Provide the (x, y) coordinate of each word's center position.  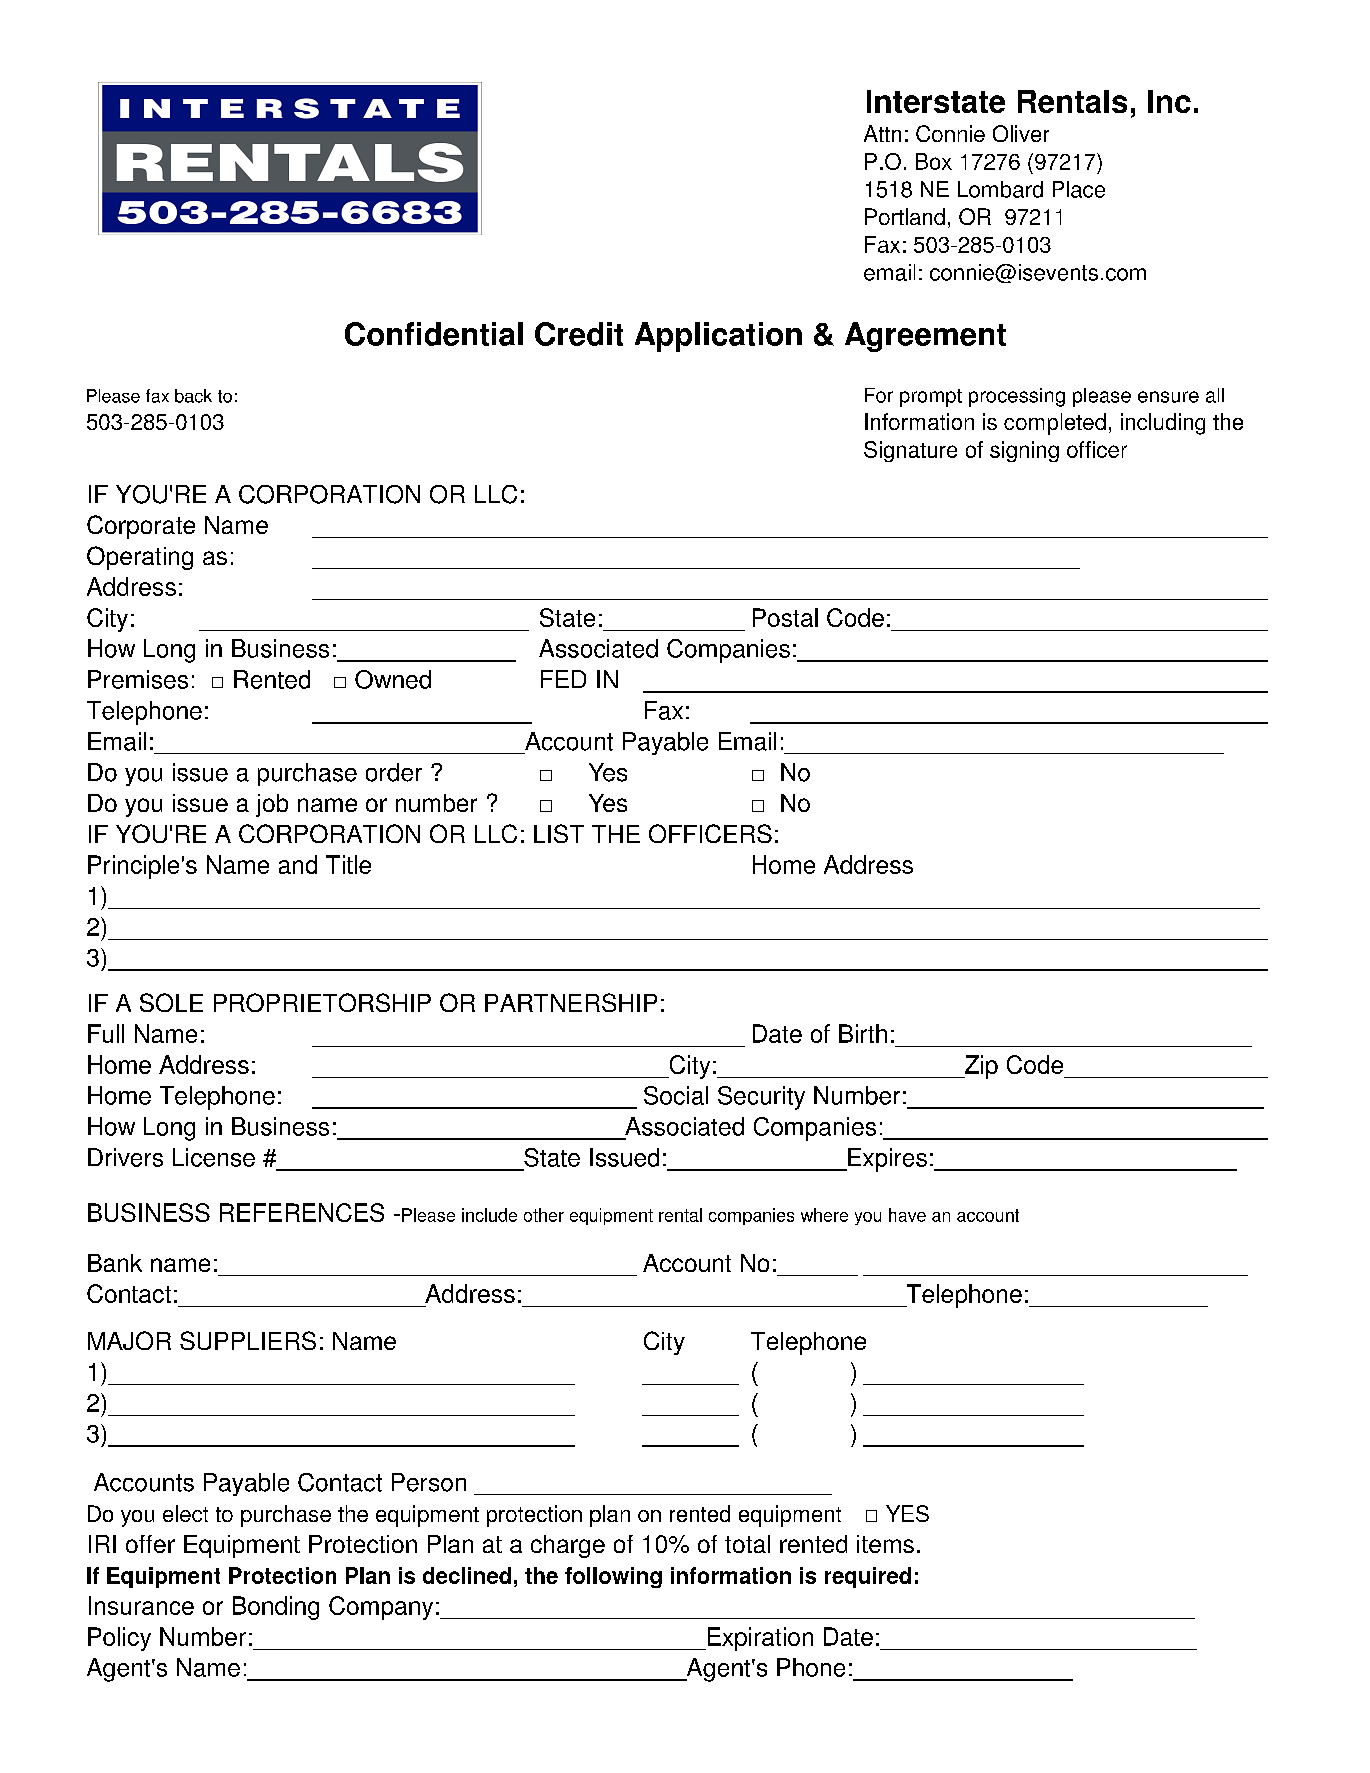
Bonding (276, 1608)
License (214, 1157)
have (907, 1215)
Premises (138, 679)
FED (563, 679)
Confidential (434, 334)
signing (1024, 451)
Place (1079, 189)
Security (761, 1098)
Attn (882, 133)
